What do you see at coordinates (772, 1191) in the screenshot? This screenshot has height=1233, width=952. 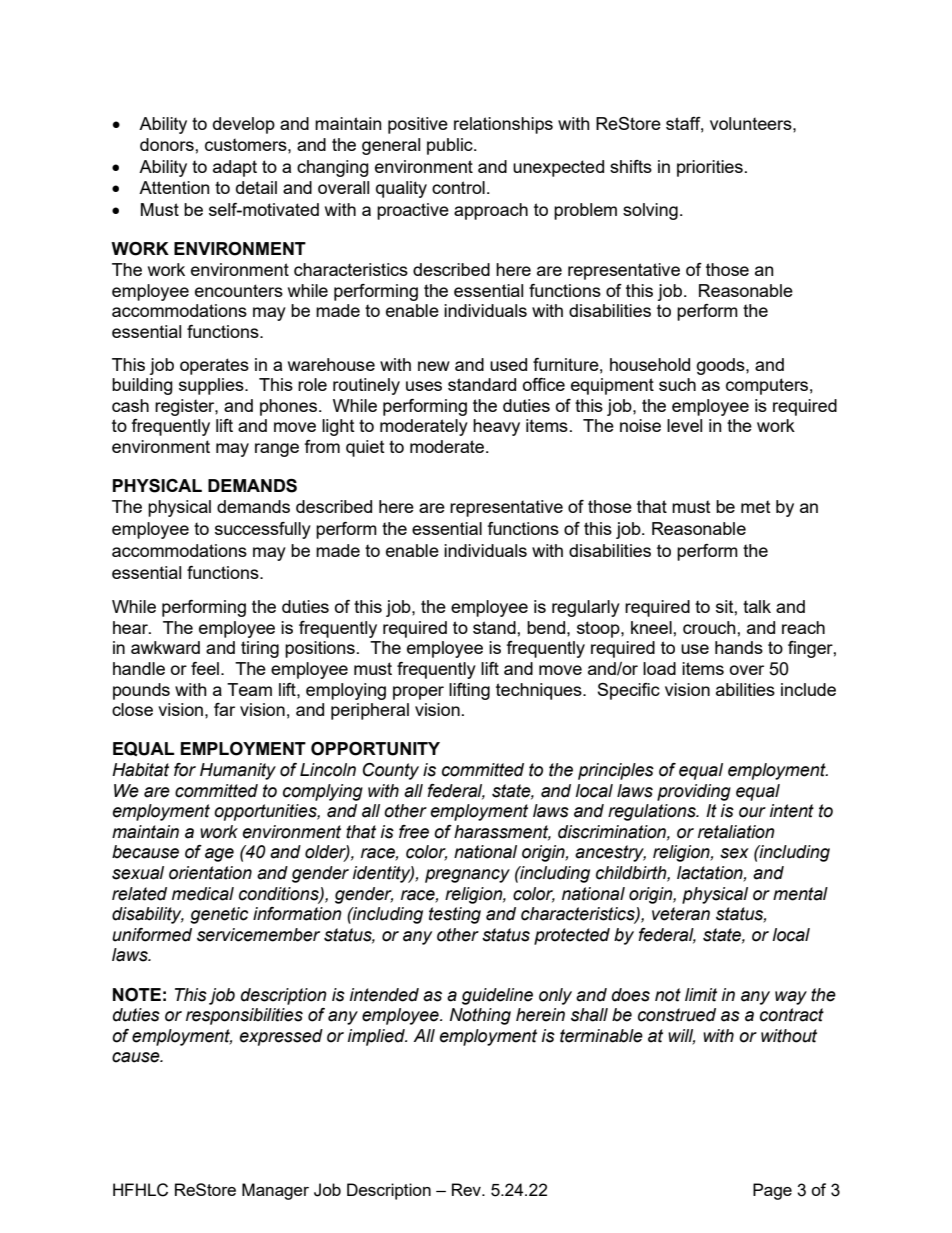 I see `Page` at bounding box center [772, 1191].
